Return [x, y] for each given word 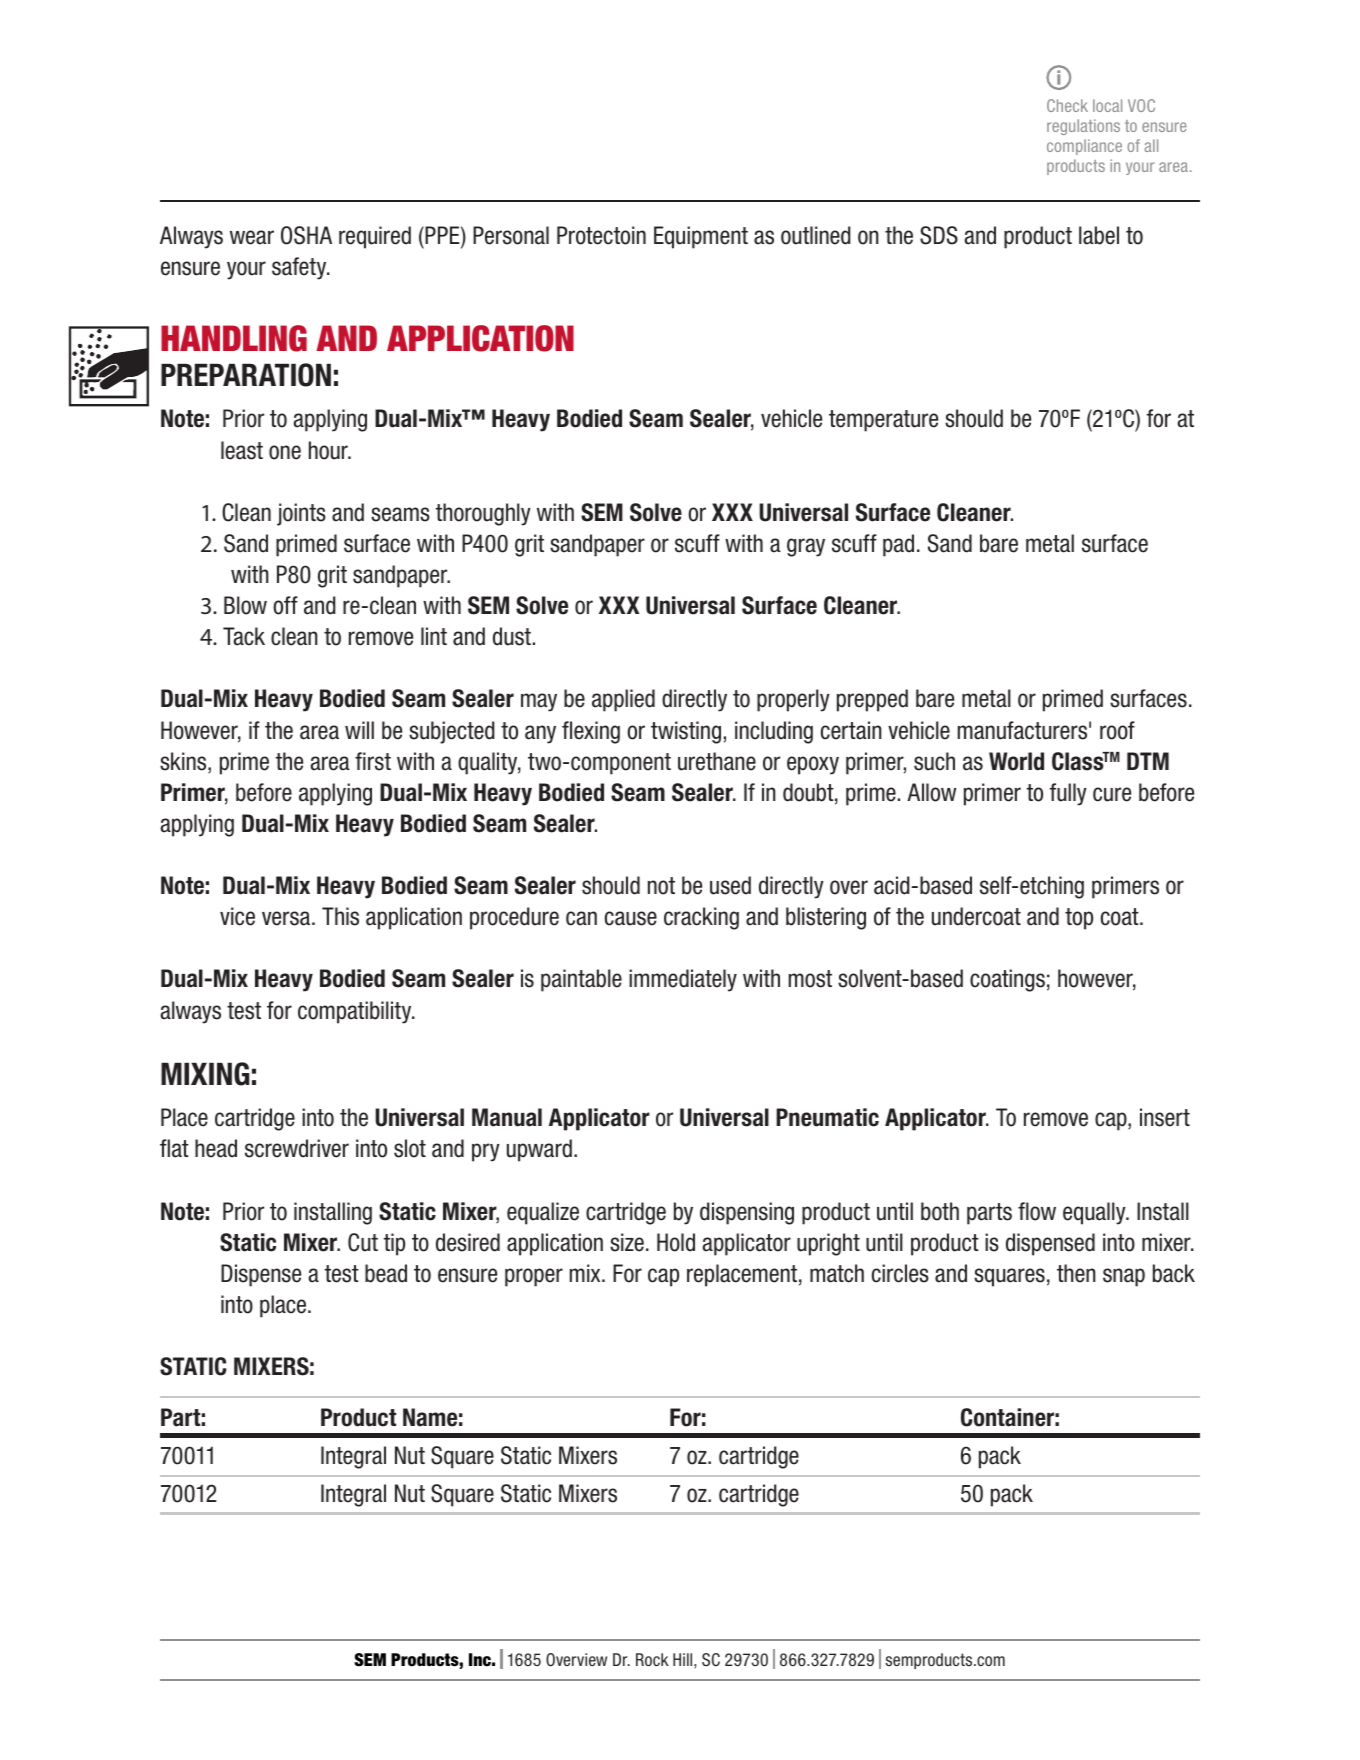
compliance [1084, 147]
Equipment [701, 237]
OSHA [306, 235]
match [837, 1273]
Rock [652, 1659]
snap [1124, 1277]
